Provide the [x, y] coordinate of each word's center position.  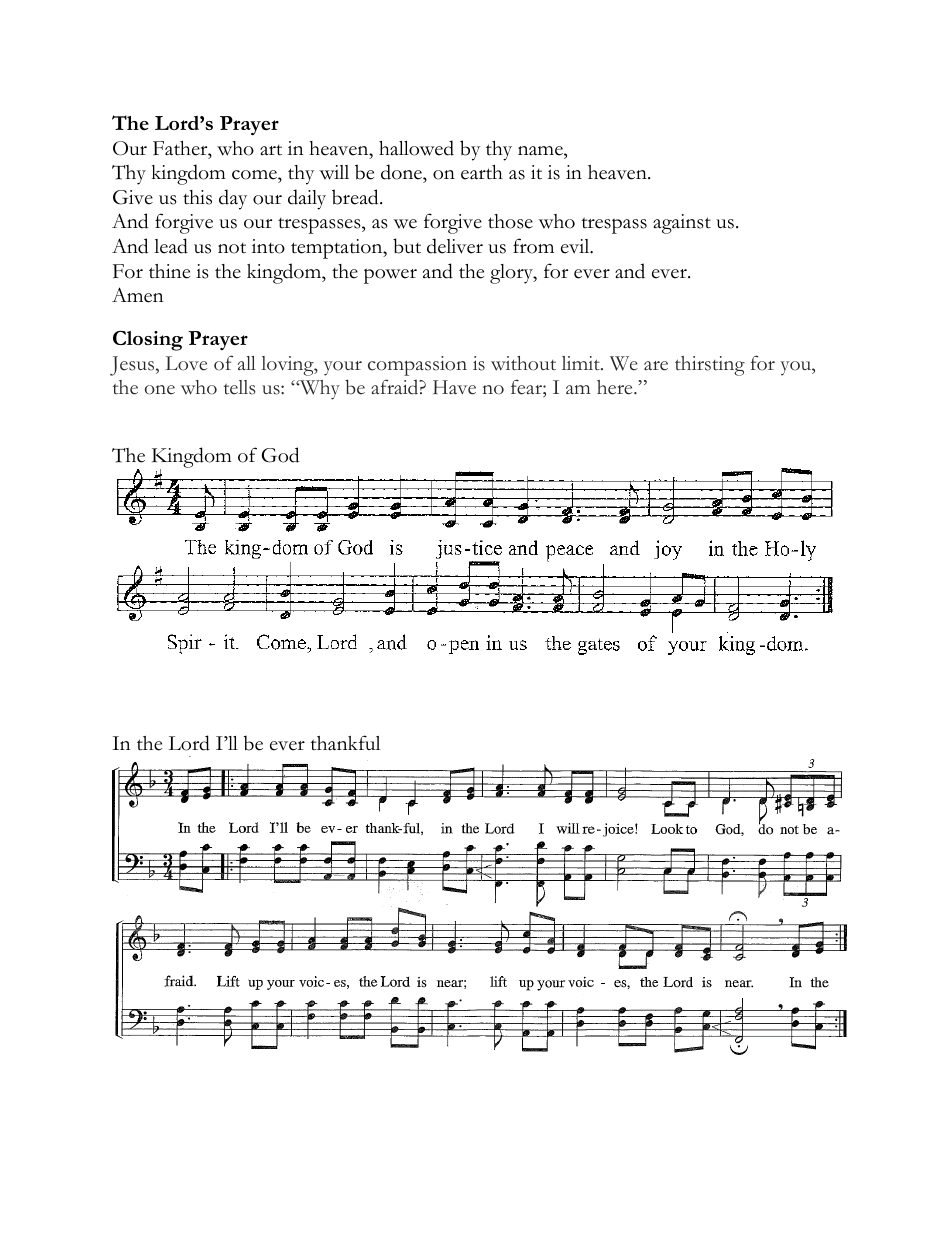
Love [186, 363]
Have [454, 387]
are [656, 366]
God [280, 455]
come [255, 176]
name [541, 151]
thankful [345, 743]
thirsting [710, 366]
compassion [417, 366]
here [616, 387]
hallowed [416, 148]
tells [240, 387]
